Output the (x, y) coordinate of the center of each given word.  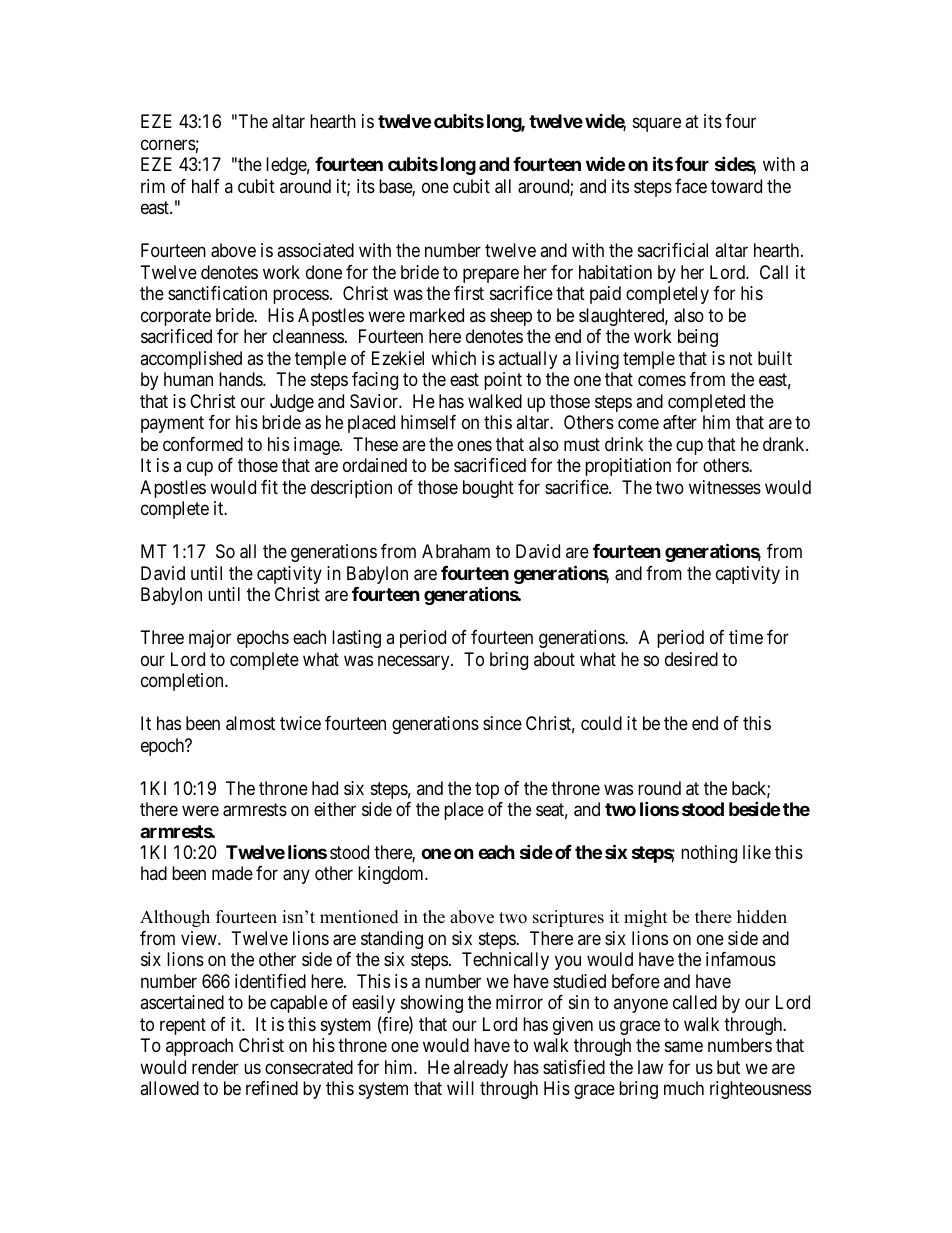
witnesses (725, 487)
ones (474, 445)
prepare (491, 275)
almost (250, 723)
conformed (203, 444)
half (206, 186)
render (215, 1067)
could (601, 723)
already (481, 1069)
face (691, 186)
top (487, 790)
